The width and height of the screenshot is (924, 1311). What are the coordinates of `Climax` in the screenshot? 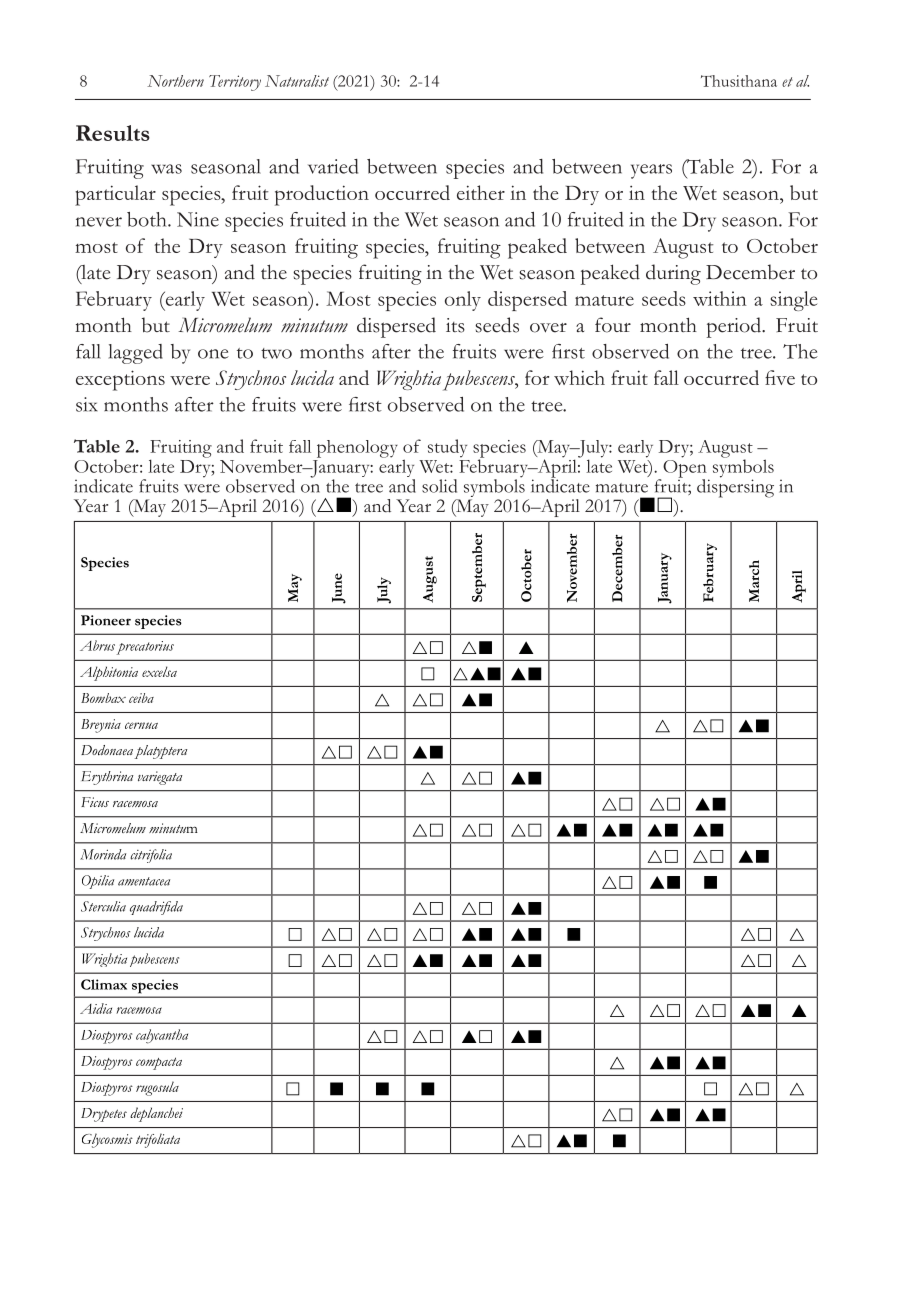 It's located at (104, 984).
